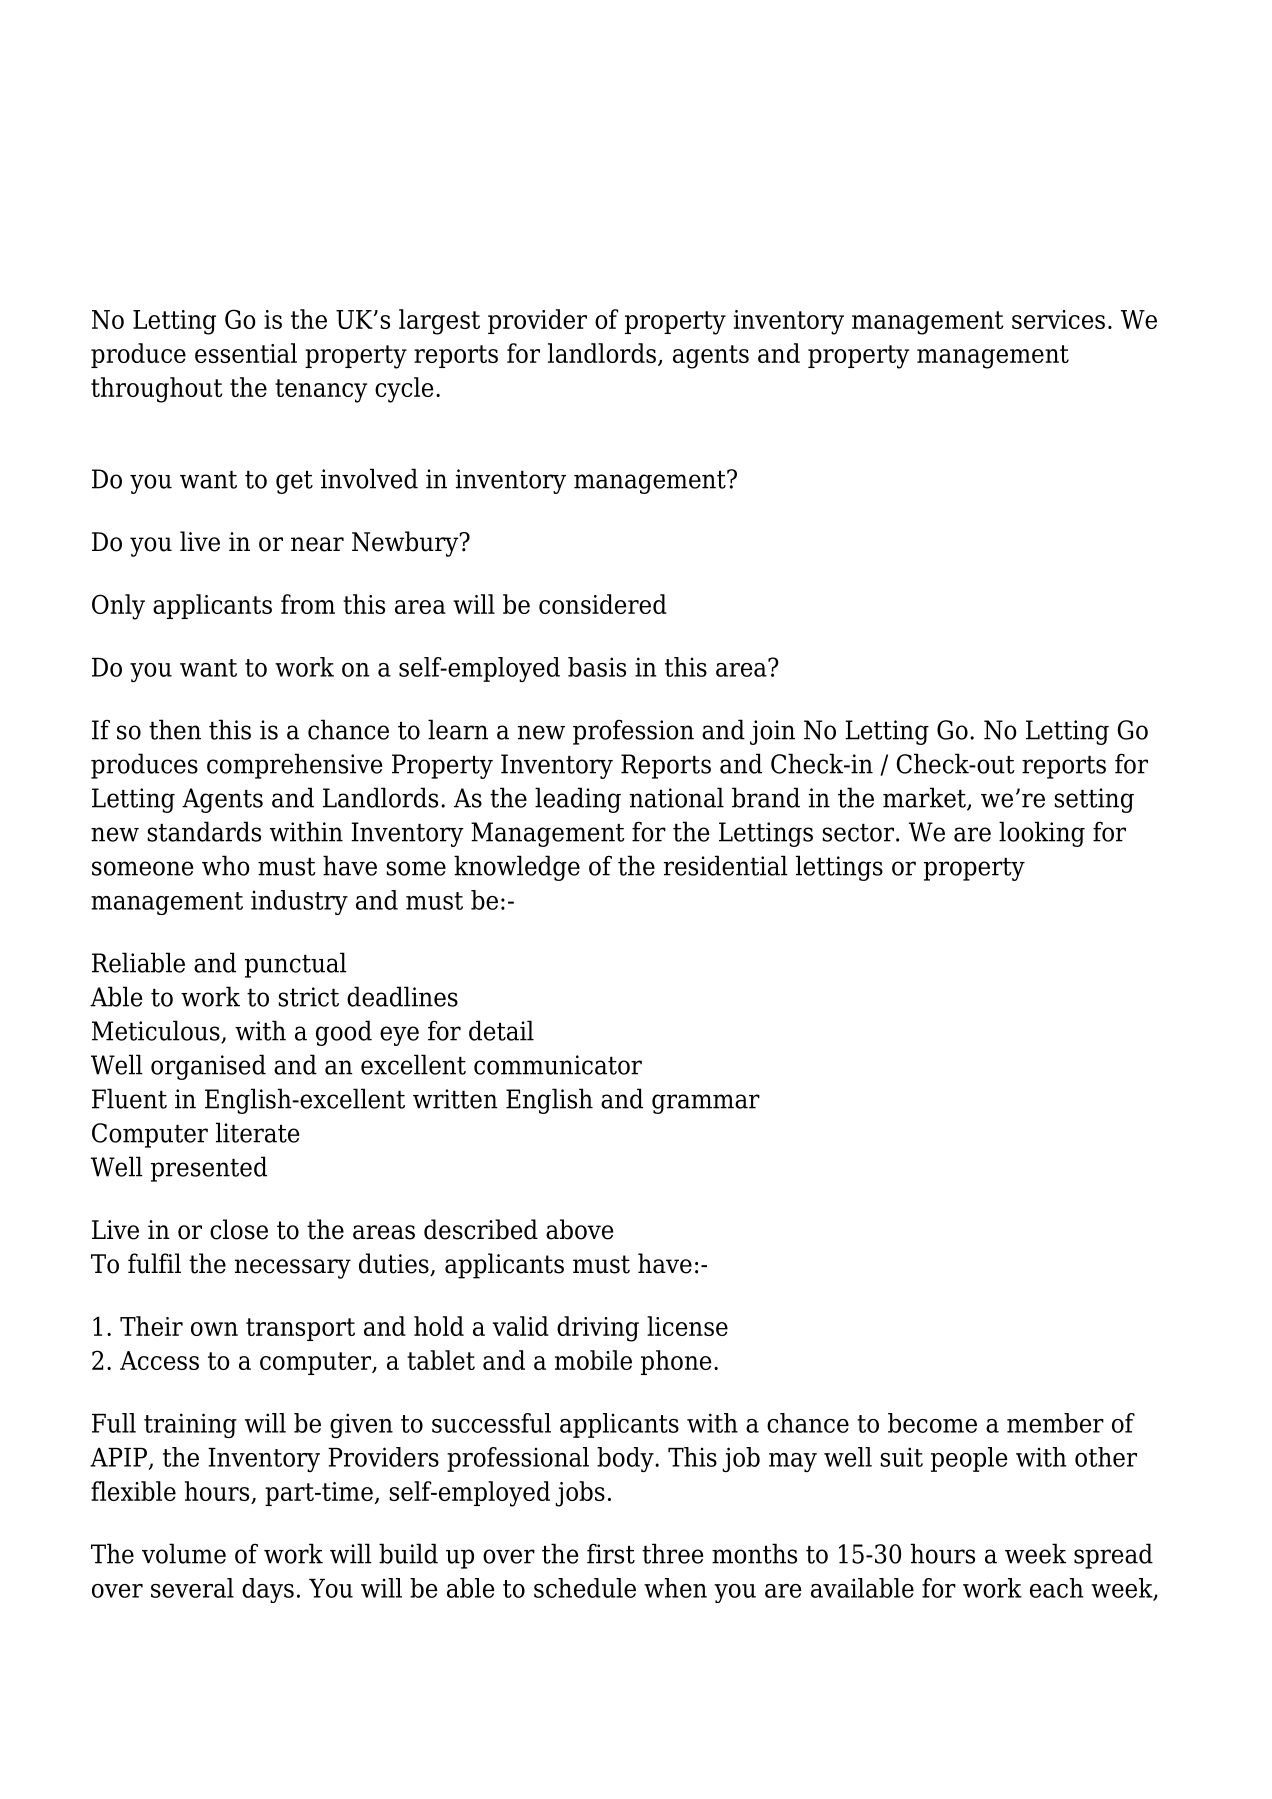  What do you see at coordinates (1058, 319) in the page?
I see `services` at bounding box center [1058, 319].
